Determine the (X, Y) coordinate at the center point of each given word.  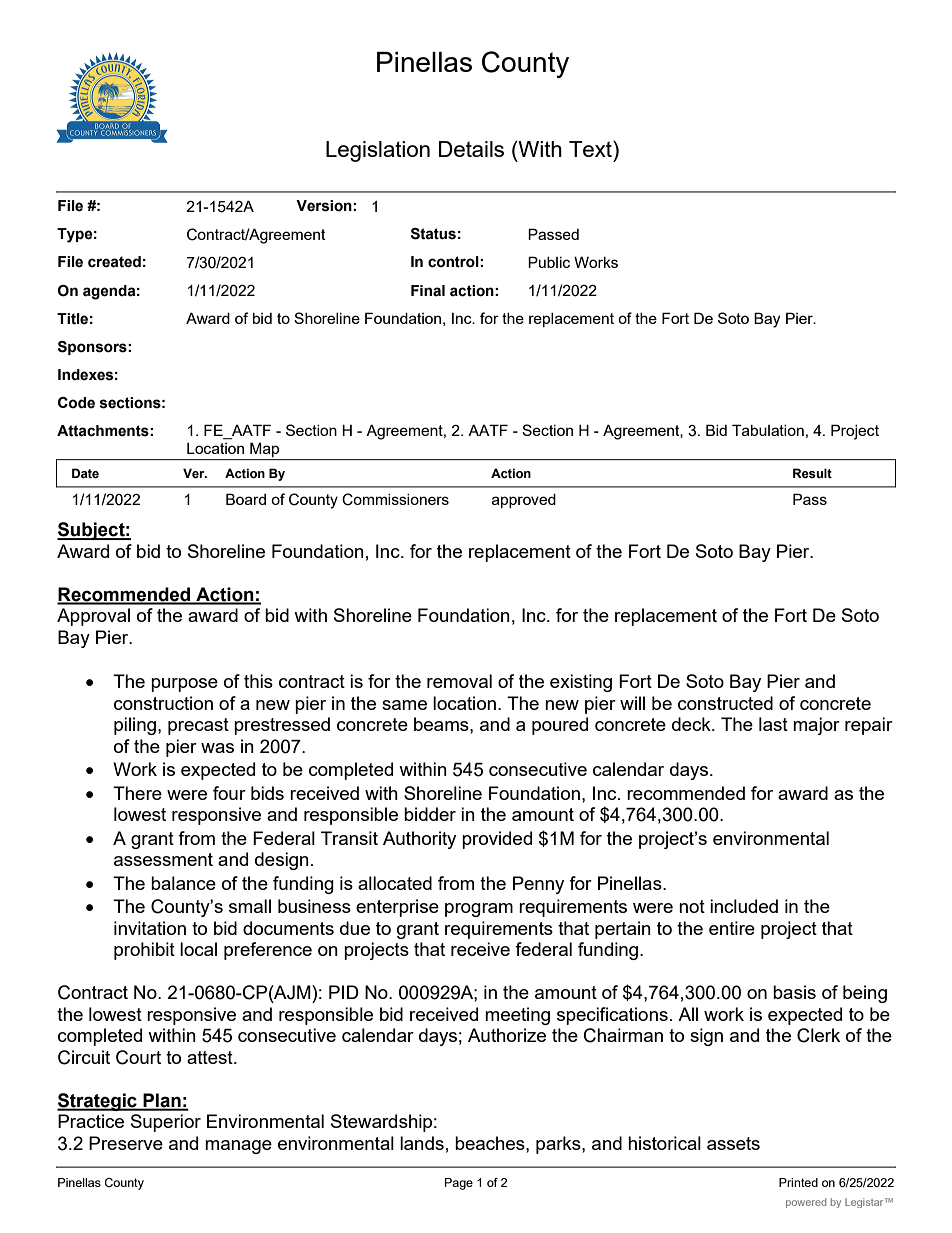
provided (497, 840)
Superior (166, 1123)
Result (812, 473)
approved (524, 501)
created (114, 262)
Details (471, 149)
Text (591, 148)
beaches (491, 1143)
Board (246, 499)
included (744, 906)
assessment (163, 859)
